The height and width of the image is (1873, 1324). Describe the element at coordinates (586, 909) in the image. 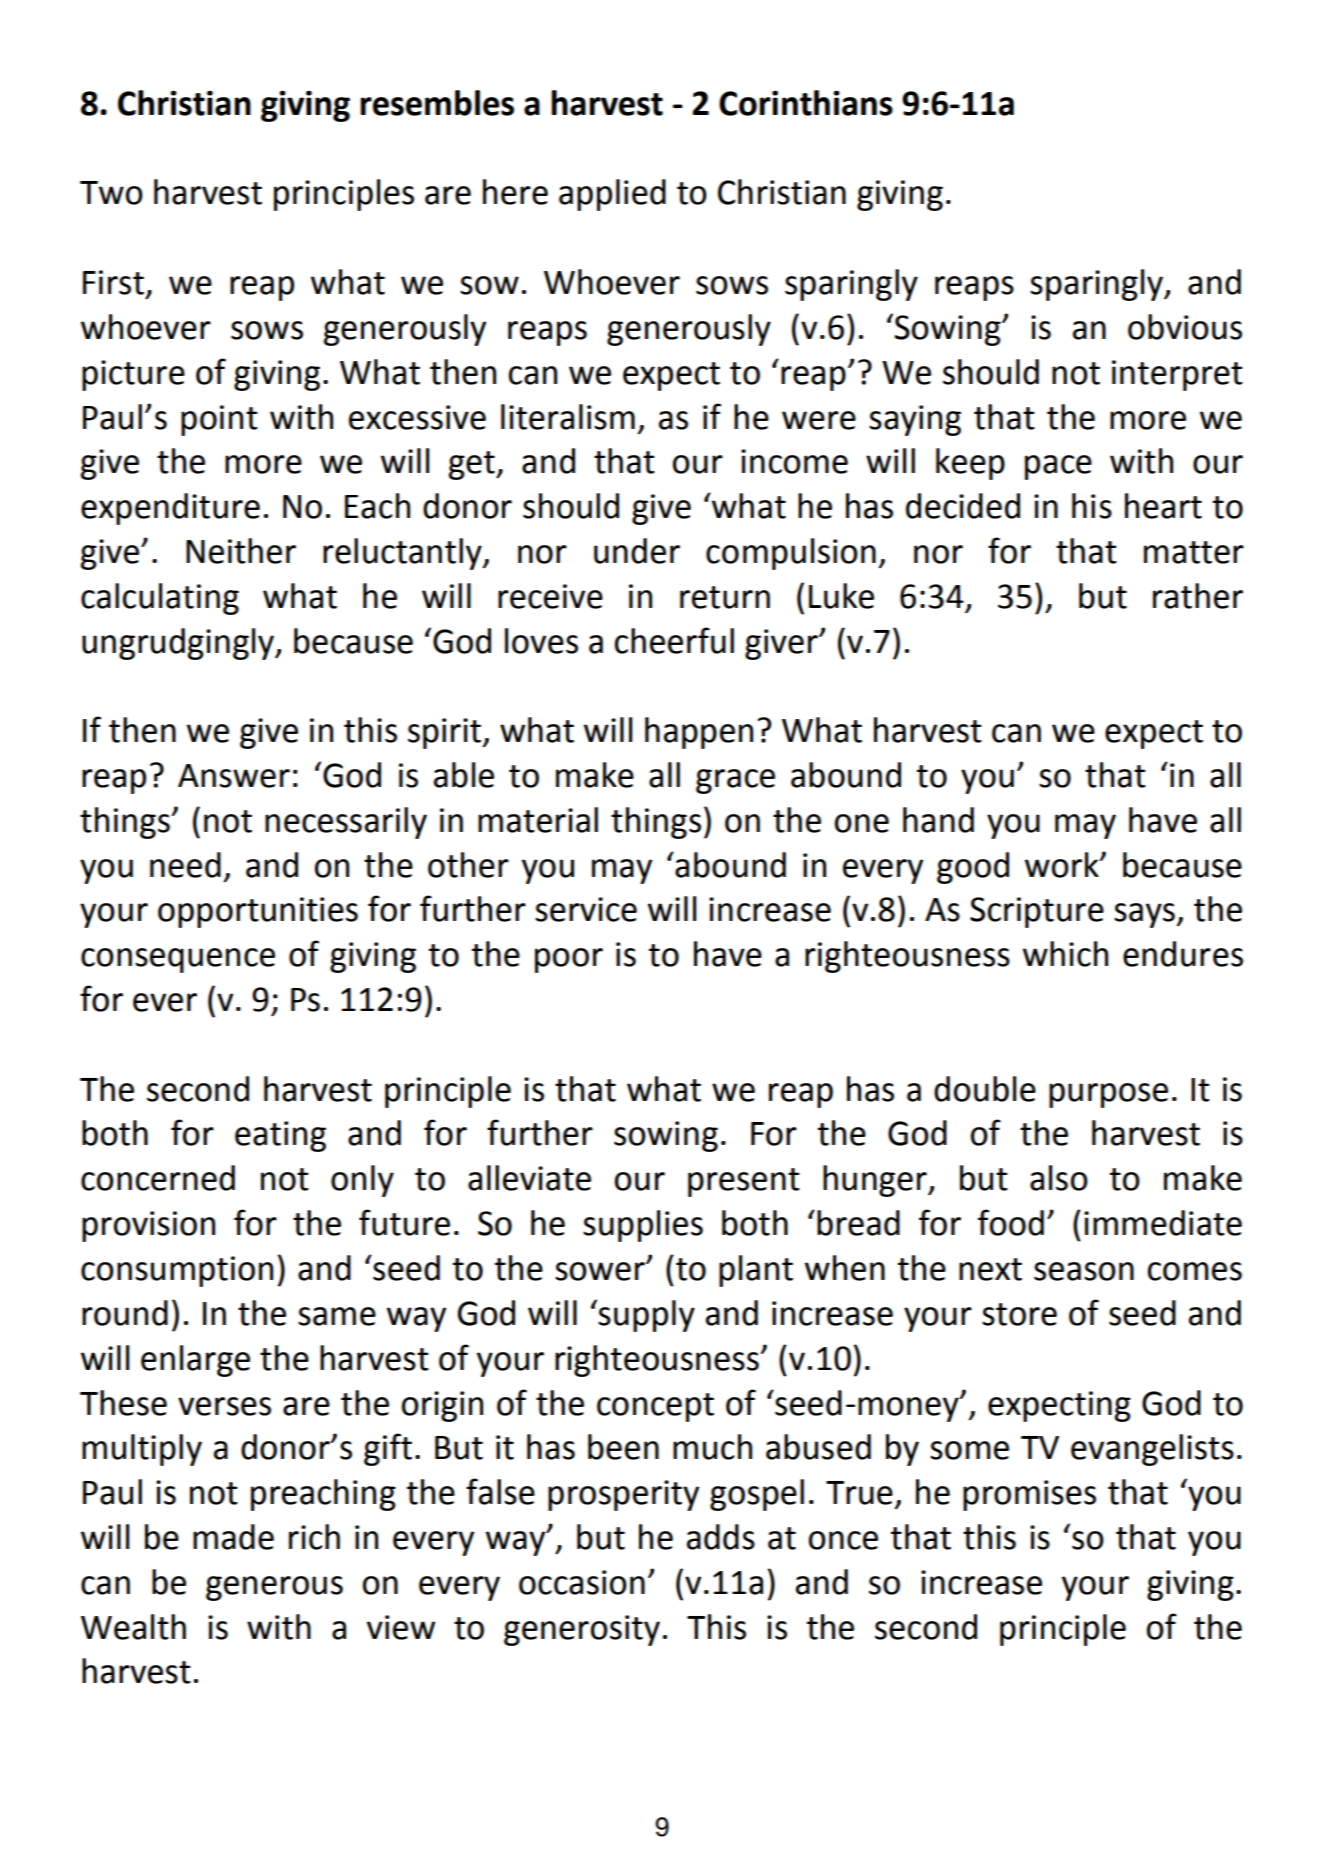

I see `service` at that location.
